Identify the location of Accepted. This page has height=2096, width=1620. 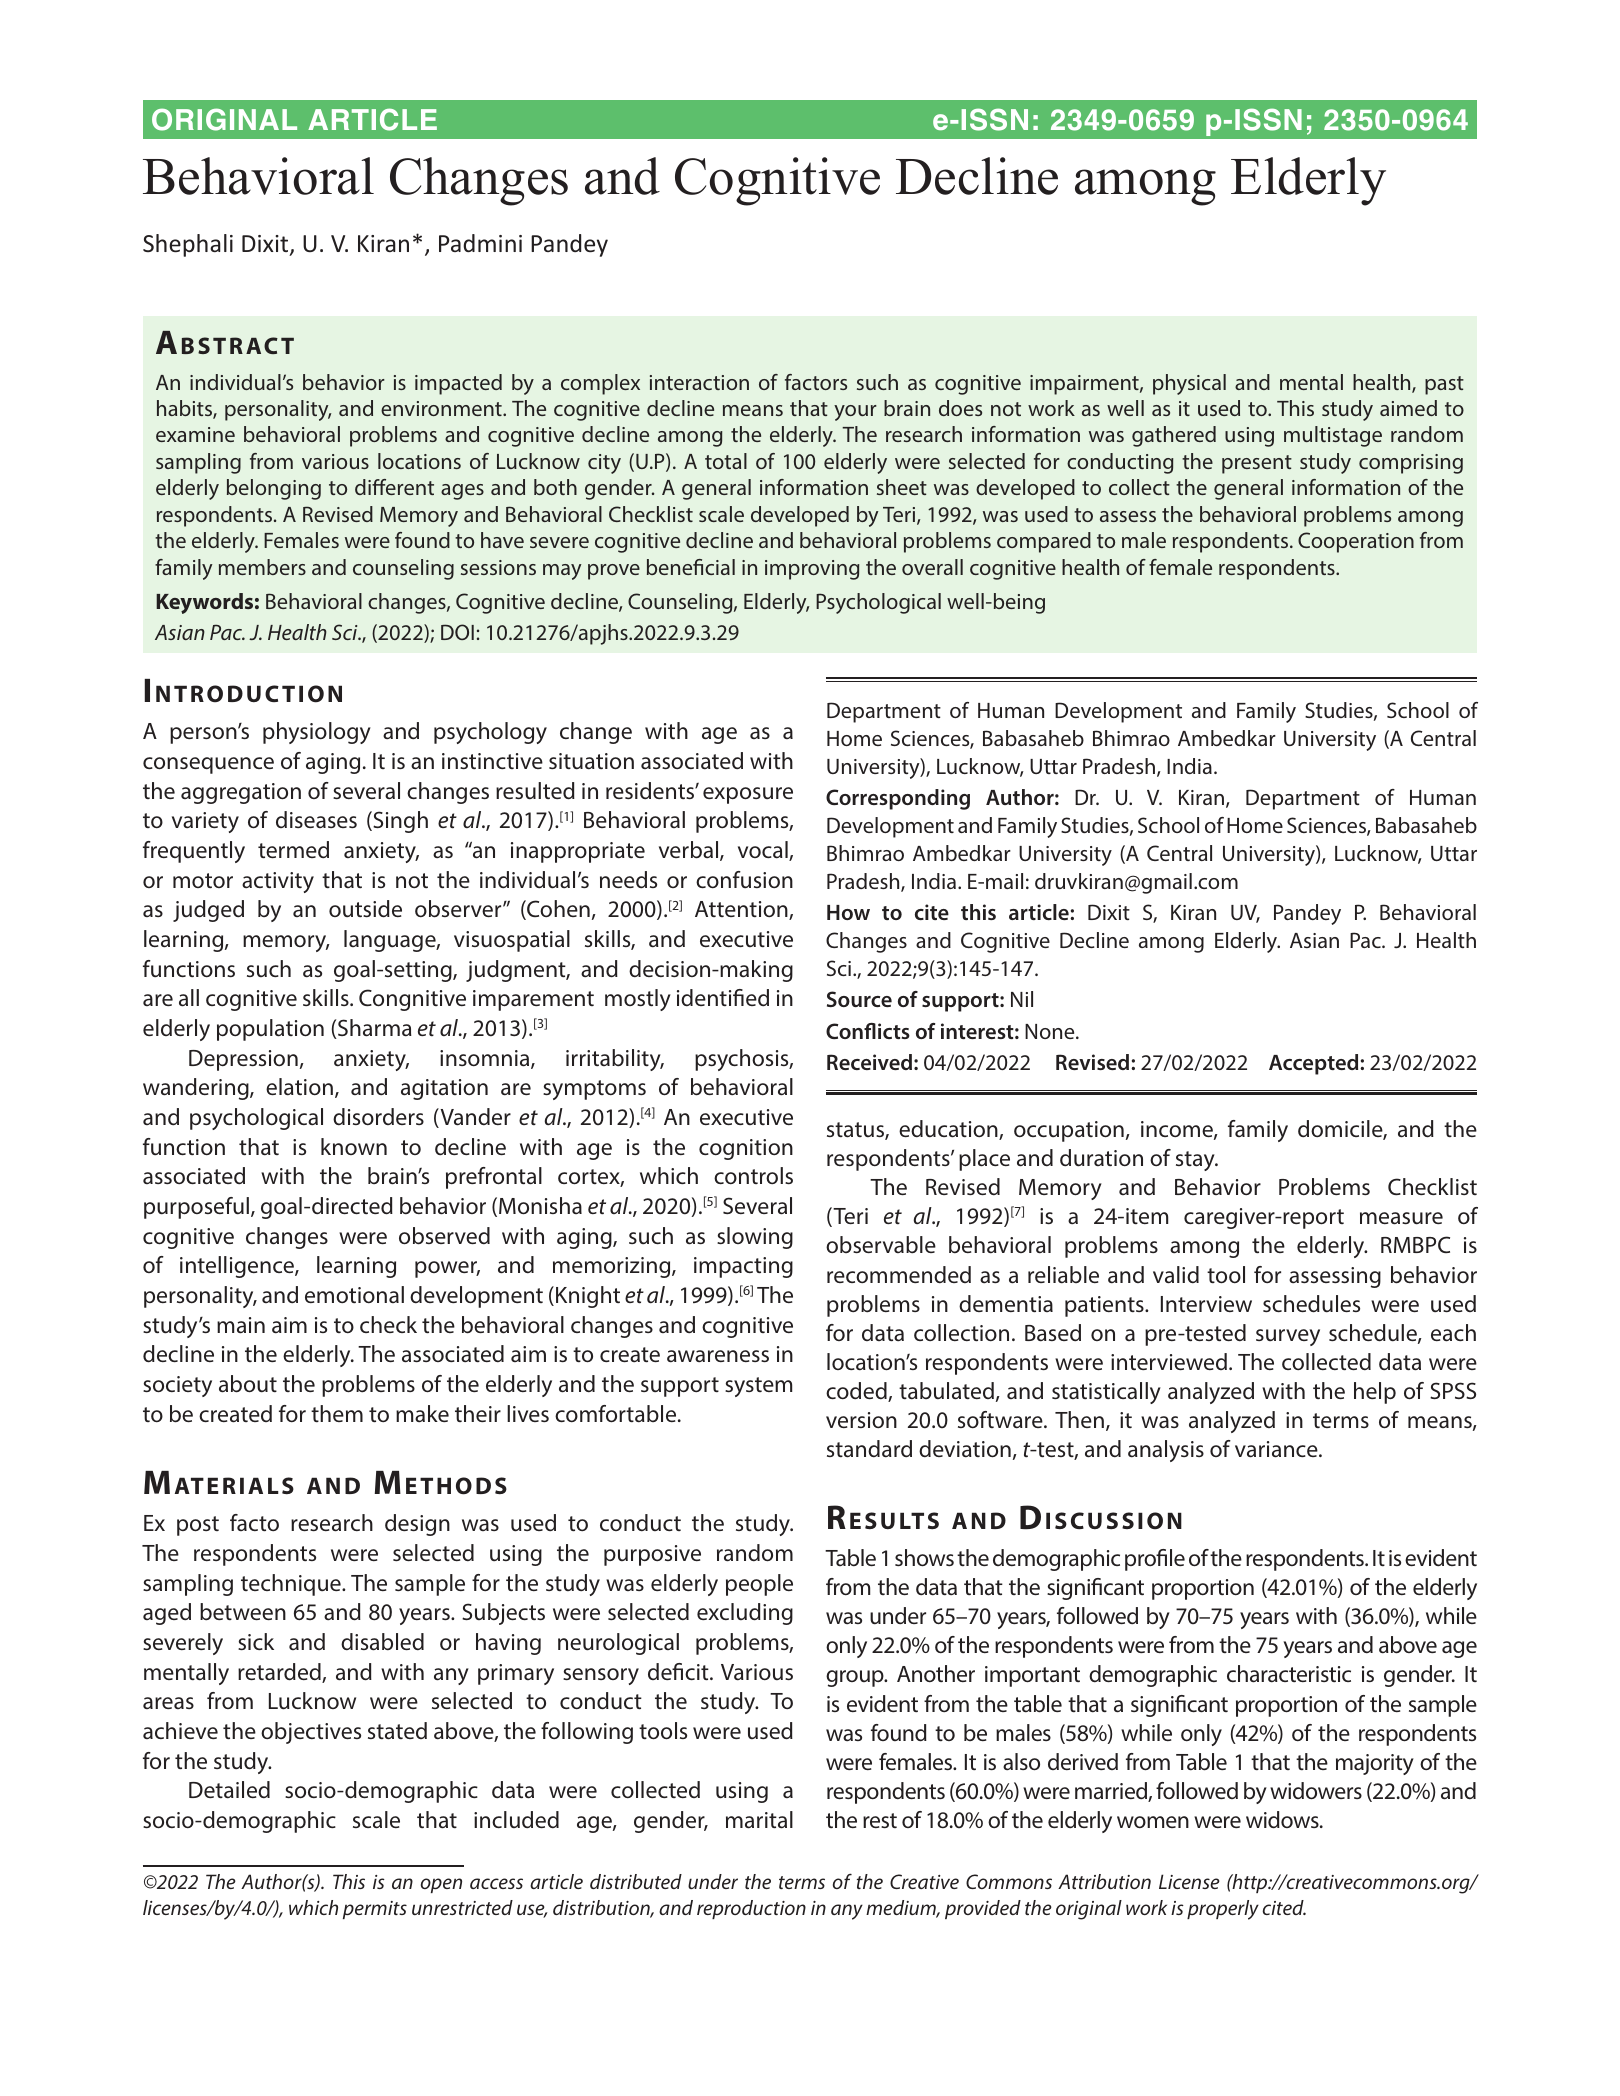
(1315, 1064).
